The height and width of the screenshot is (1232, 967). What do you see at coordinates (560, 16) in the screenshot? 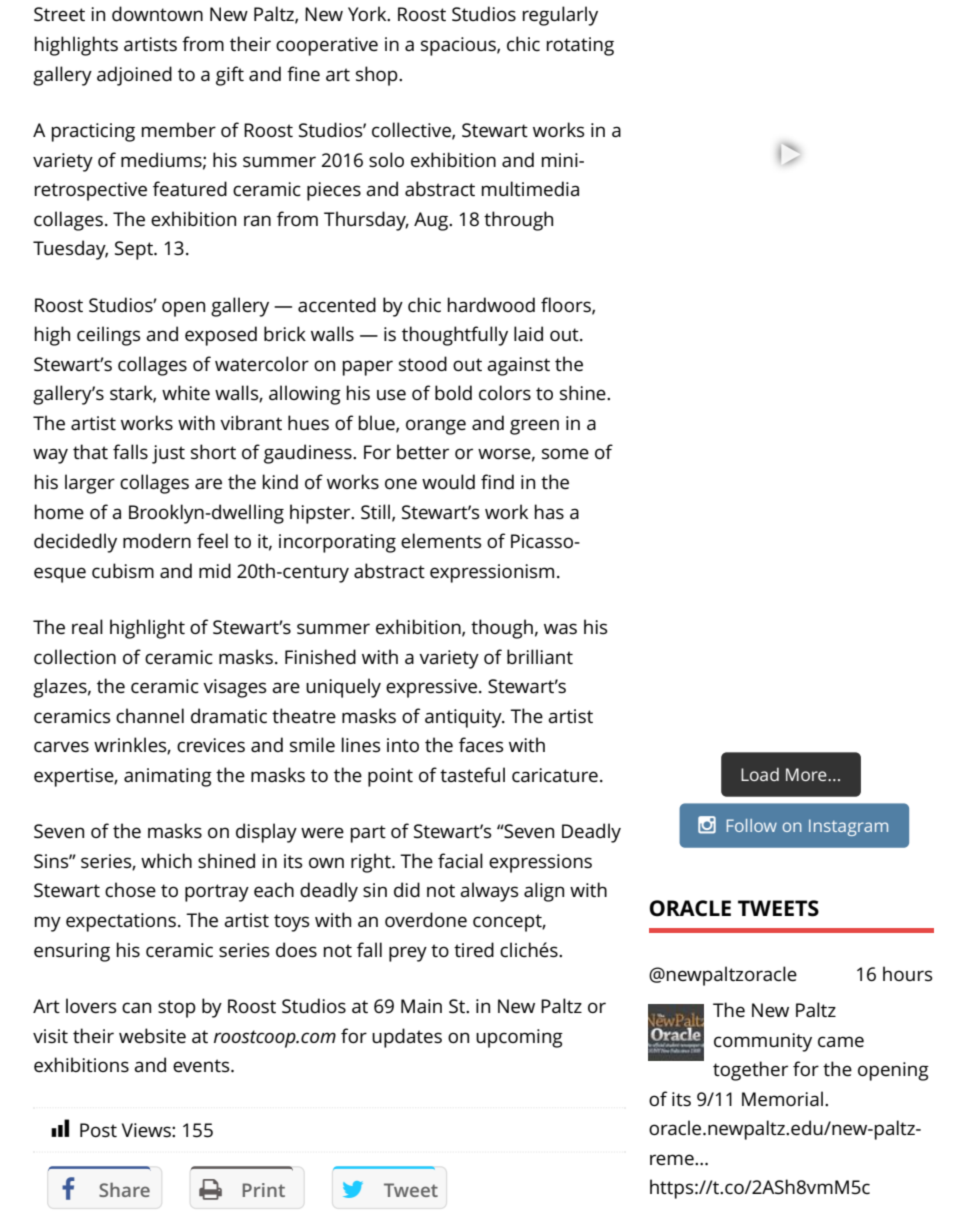
I see `regularly` at bounding box center [560, 16].
